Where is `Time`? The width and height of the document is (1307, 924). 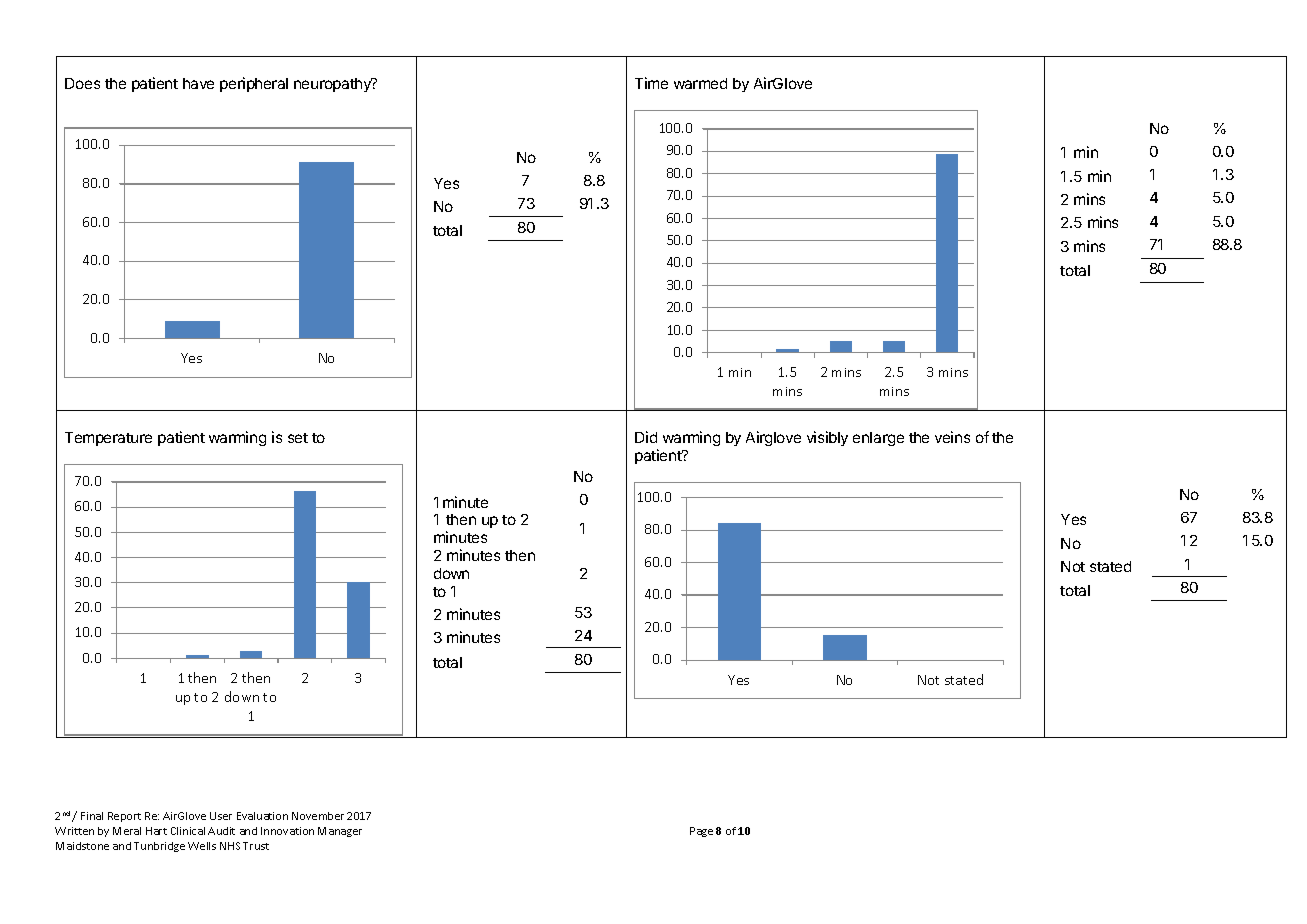 Time is located at coordinates (651, 83).
